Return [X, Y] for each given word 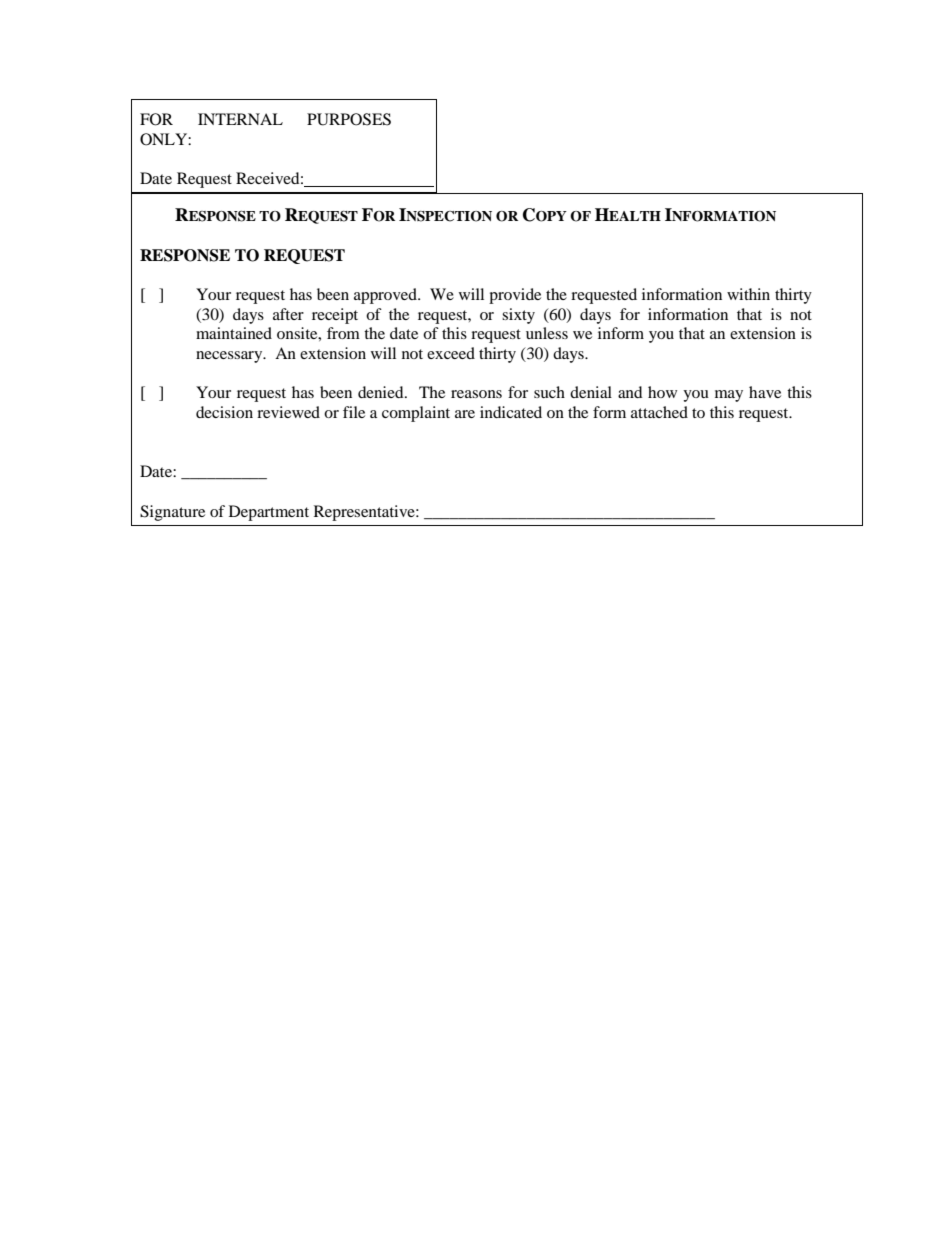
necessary [230, 357]
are [465, 414]
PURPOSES [349, 119]
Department [269, 513]
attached [659, 412]
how [662, 392]
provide [515, 296]
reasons [476, 394]
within [748, 294]
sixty [518, 316]
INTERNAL [240, 119]
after [288, 314]
